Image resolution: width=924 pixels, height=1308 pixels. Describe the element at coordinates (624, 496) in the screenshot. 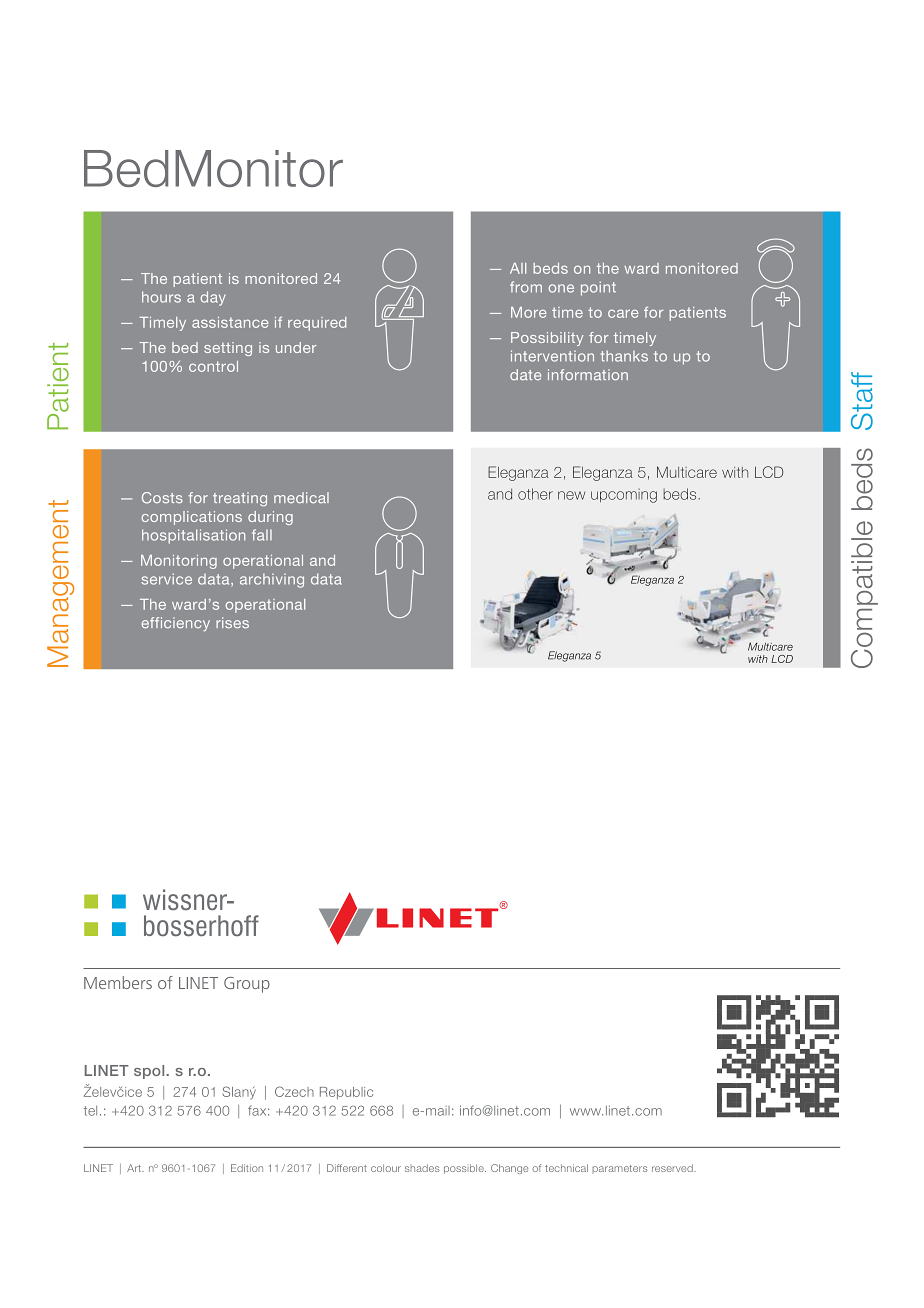

I see `upcoming` at that location.
